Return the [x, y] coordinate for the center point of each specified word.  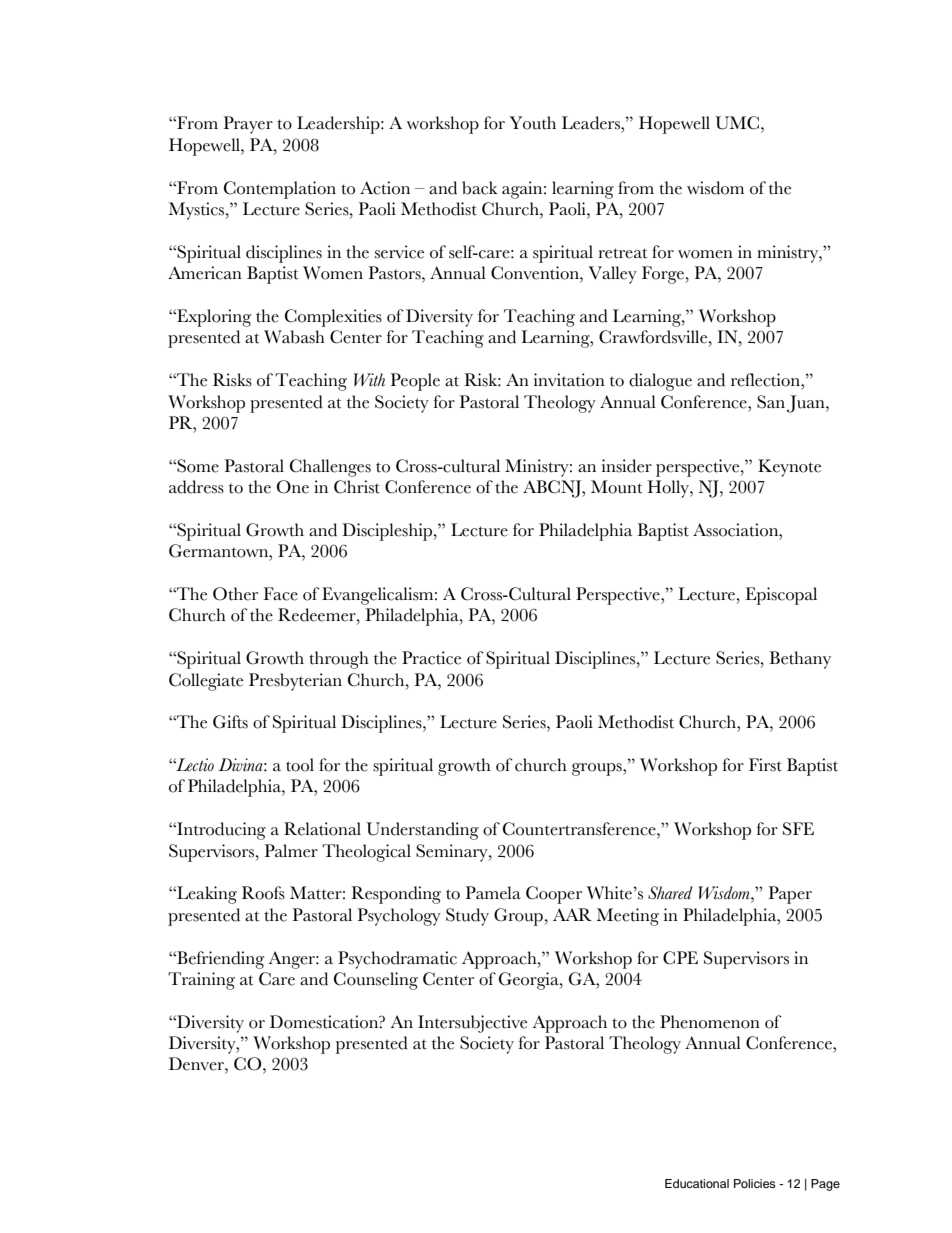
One [293, 487]
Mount [617, 487]
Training [201, 981]
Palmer [291, 851]
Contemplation [280, 190]
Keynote [789, 468]
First [765, 765]
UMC [737, 123]
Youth [533, 123]
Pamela [493, 893]
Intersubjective [472, 1024]
